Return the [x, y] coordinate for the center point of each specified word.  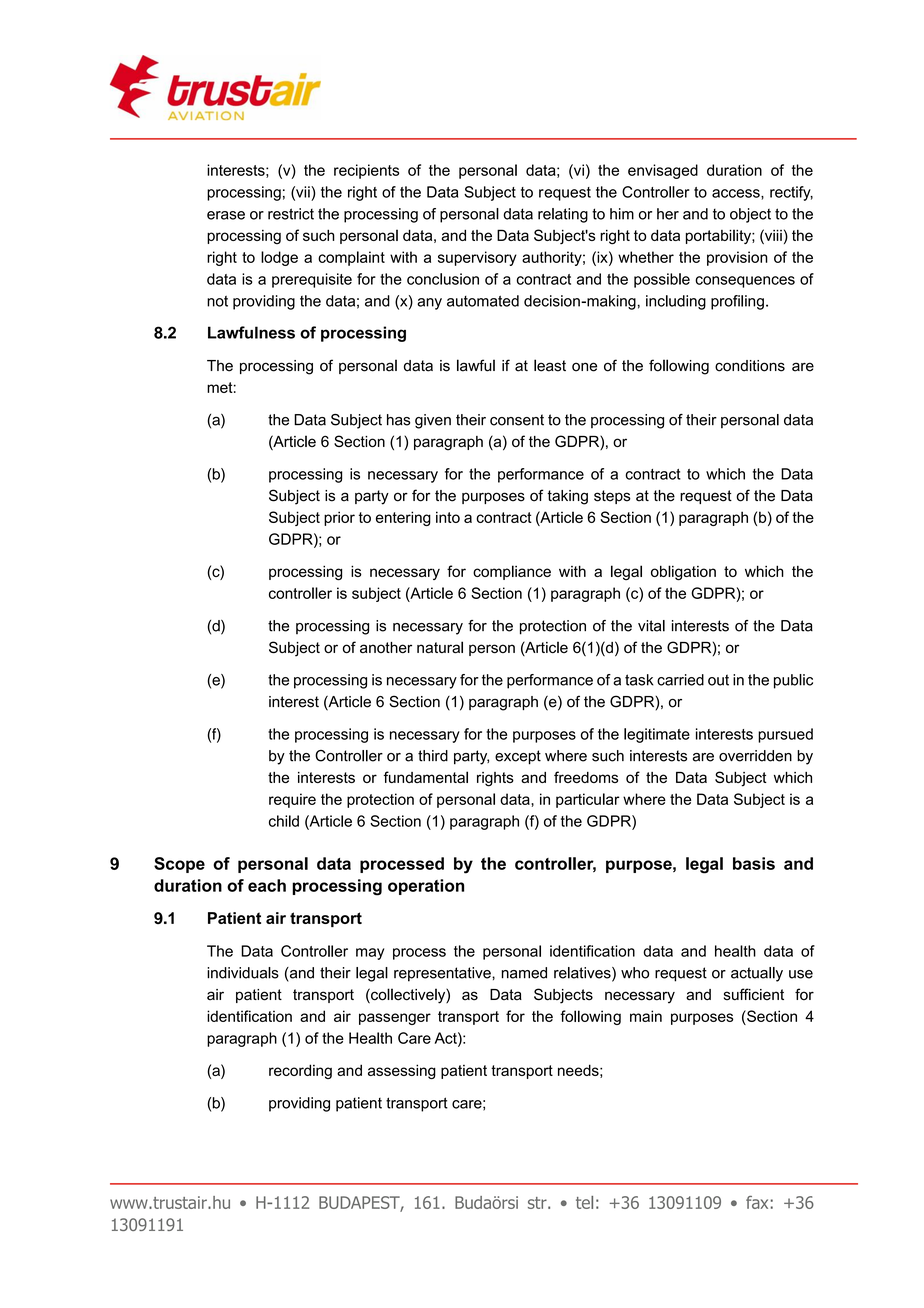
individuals [243, 973]
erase [226, 215]
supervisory [477, 258]
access [737, 193]
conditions [750, 366]
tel [584, 1202]
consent [517, 420]
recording [300, 1071]
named [524, 973]
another [386, 647]
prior [339, 518]
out [718, 680]
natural [440, 647]
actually [757, 974]
